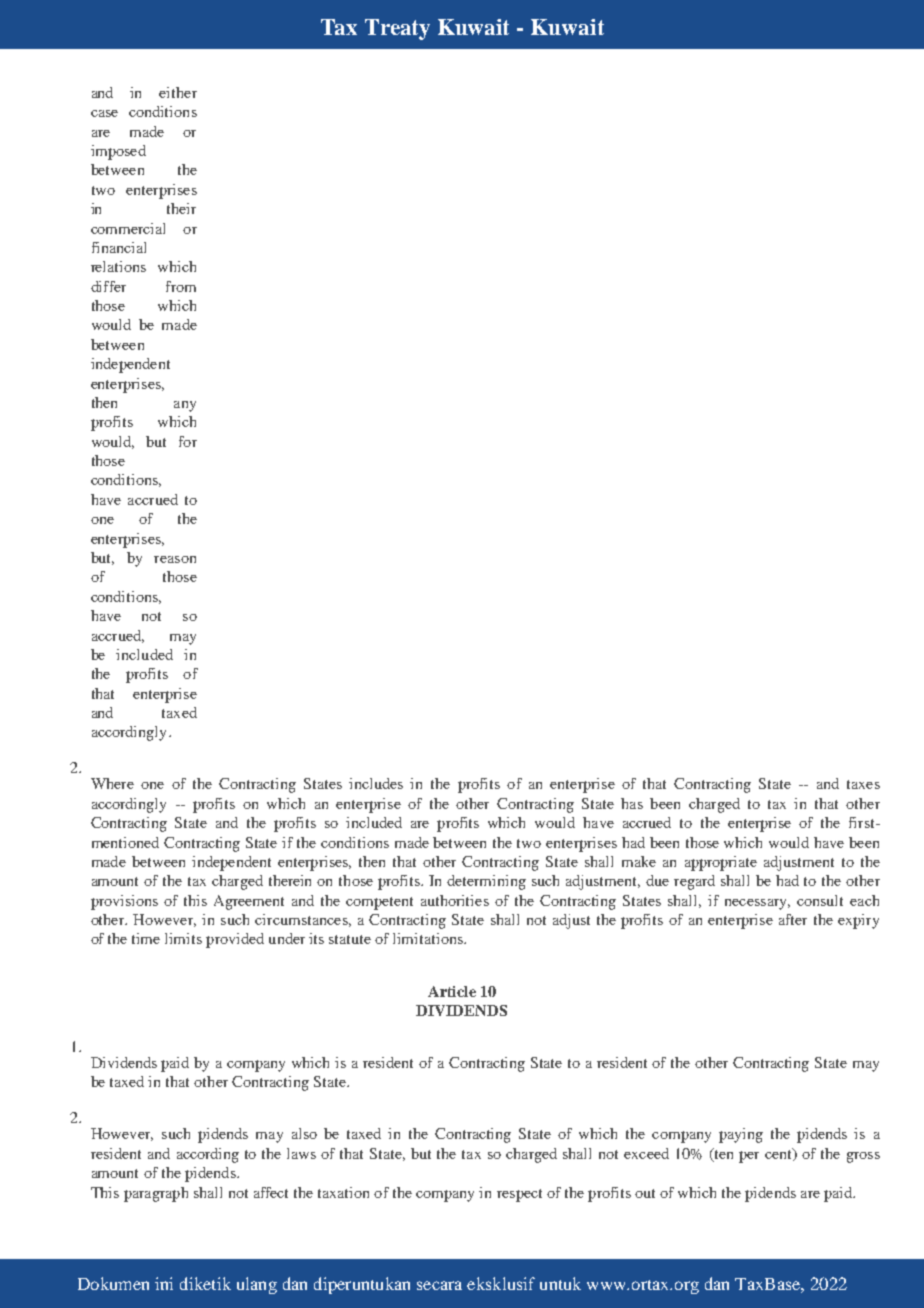  I want to click on Where, so click(112, 783).
